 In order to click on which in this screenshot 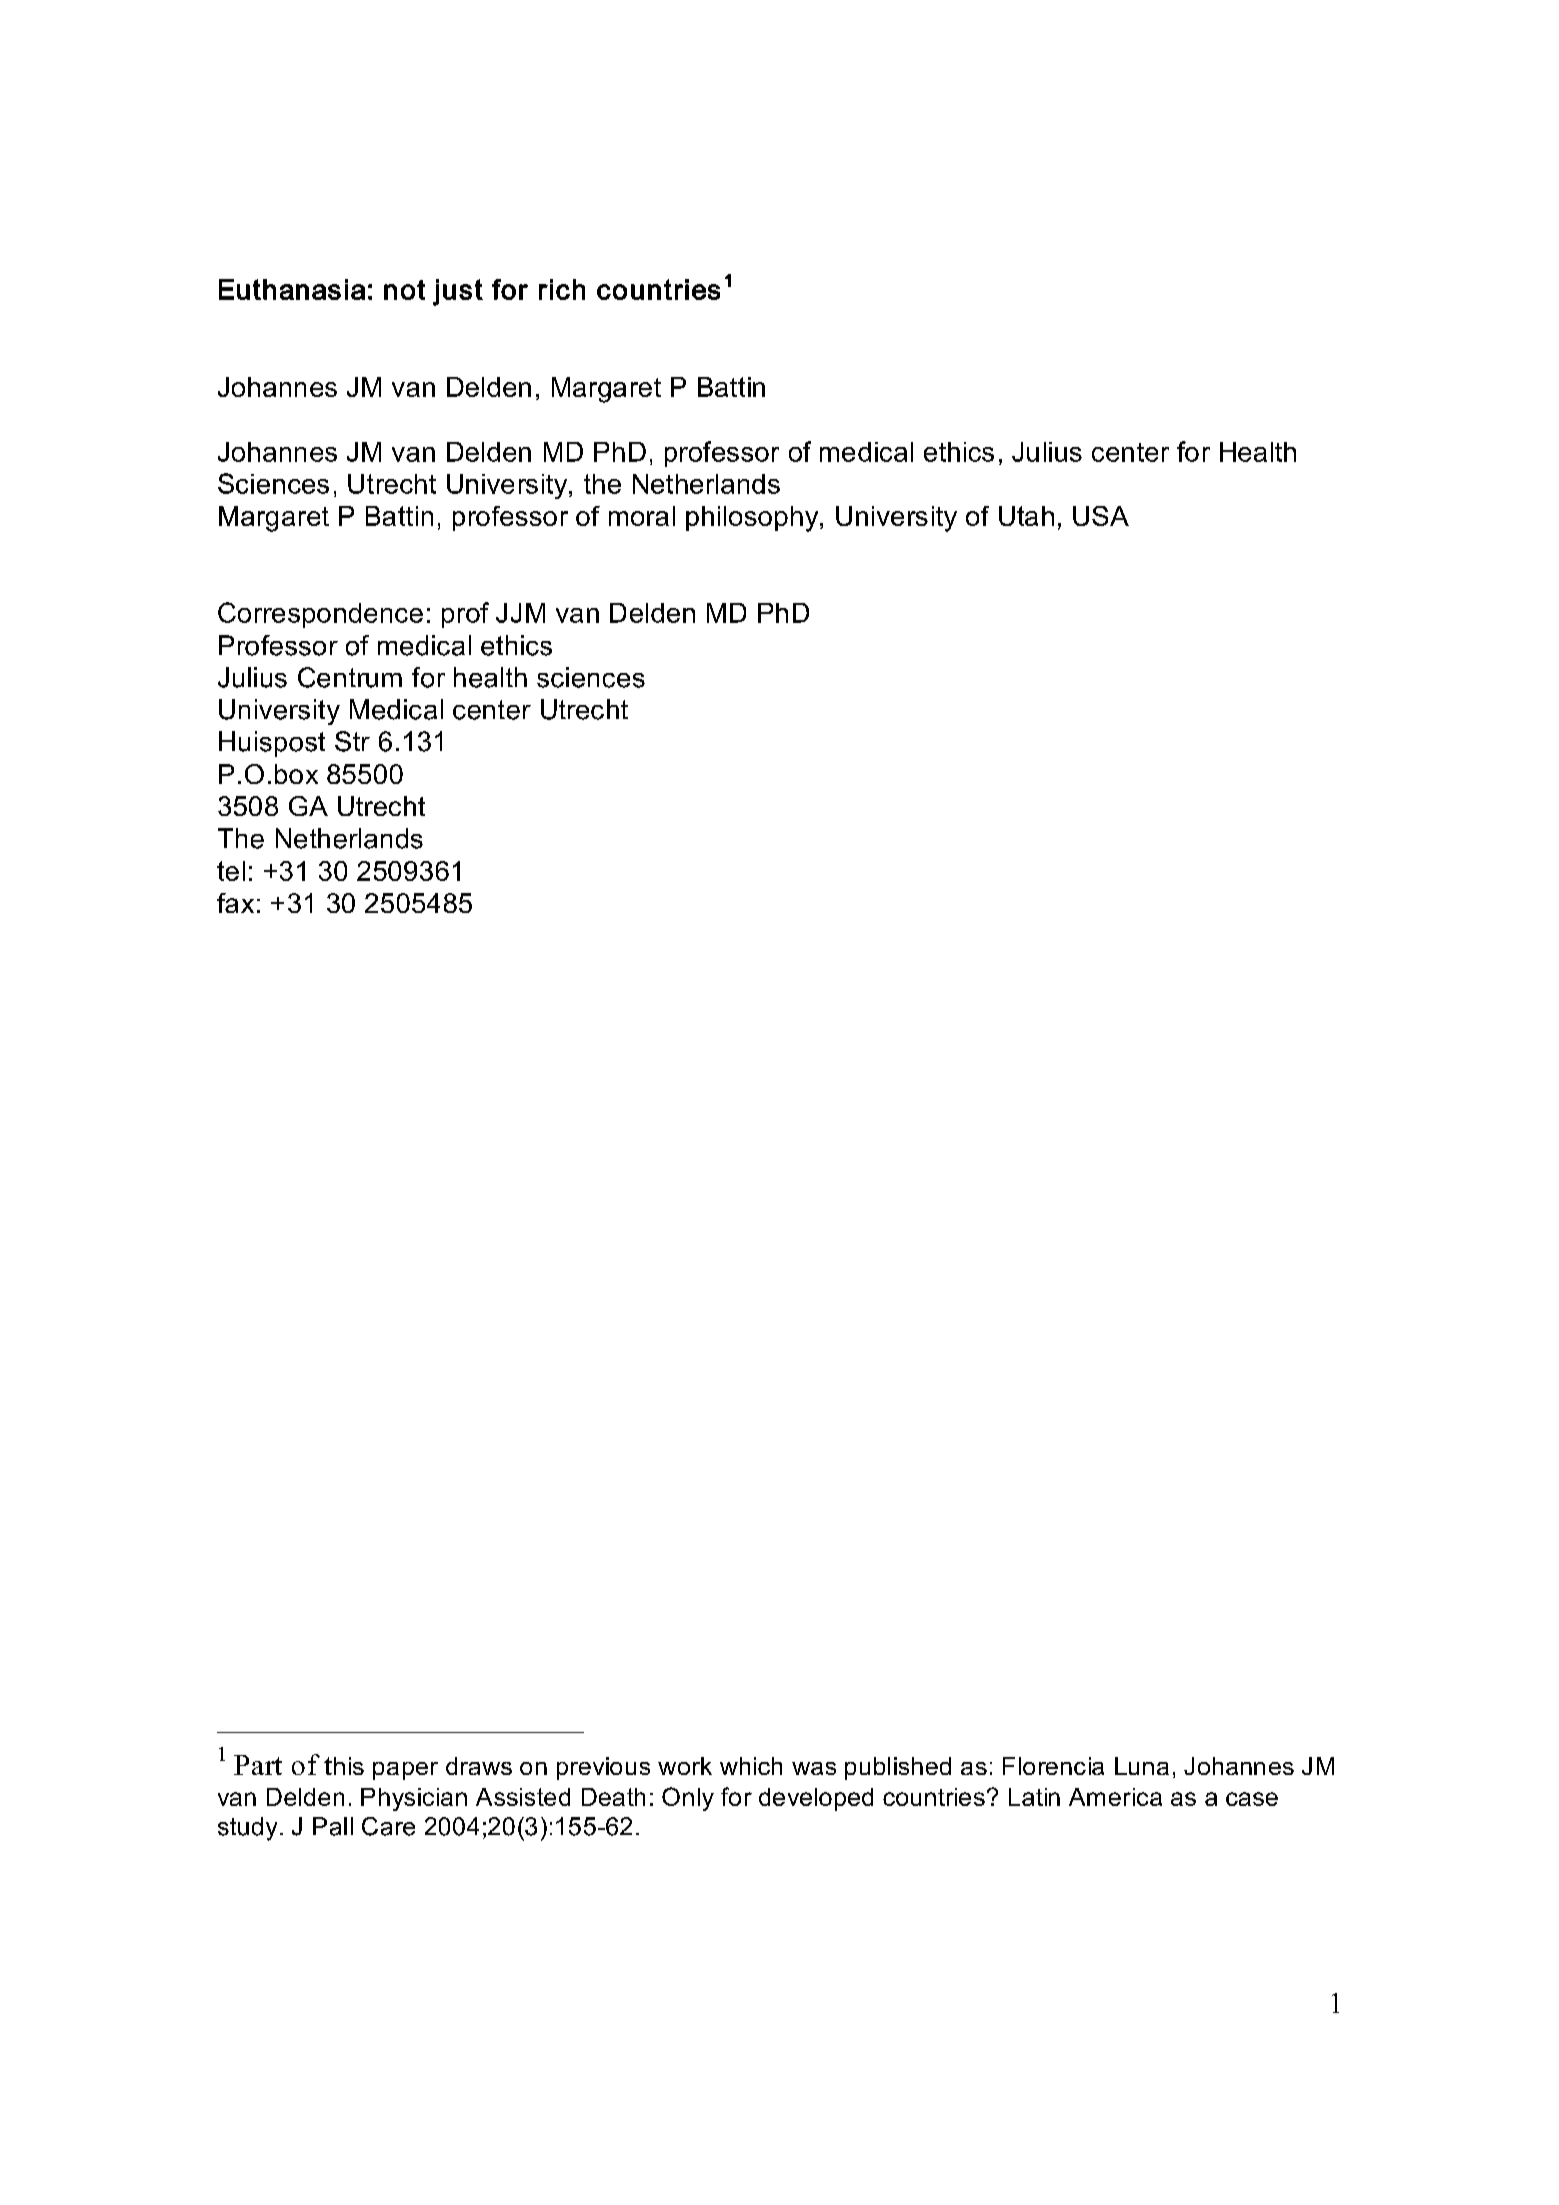, I will do `click(751, 1766)`.
